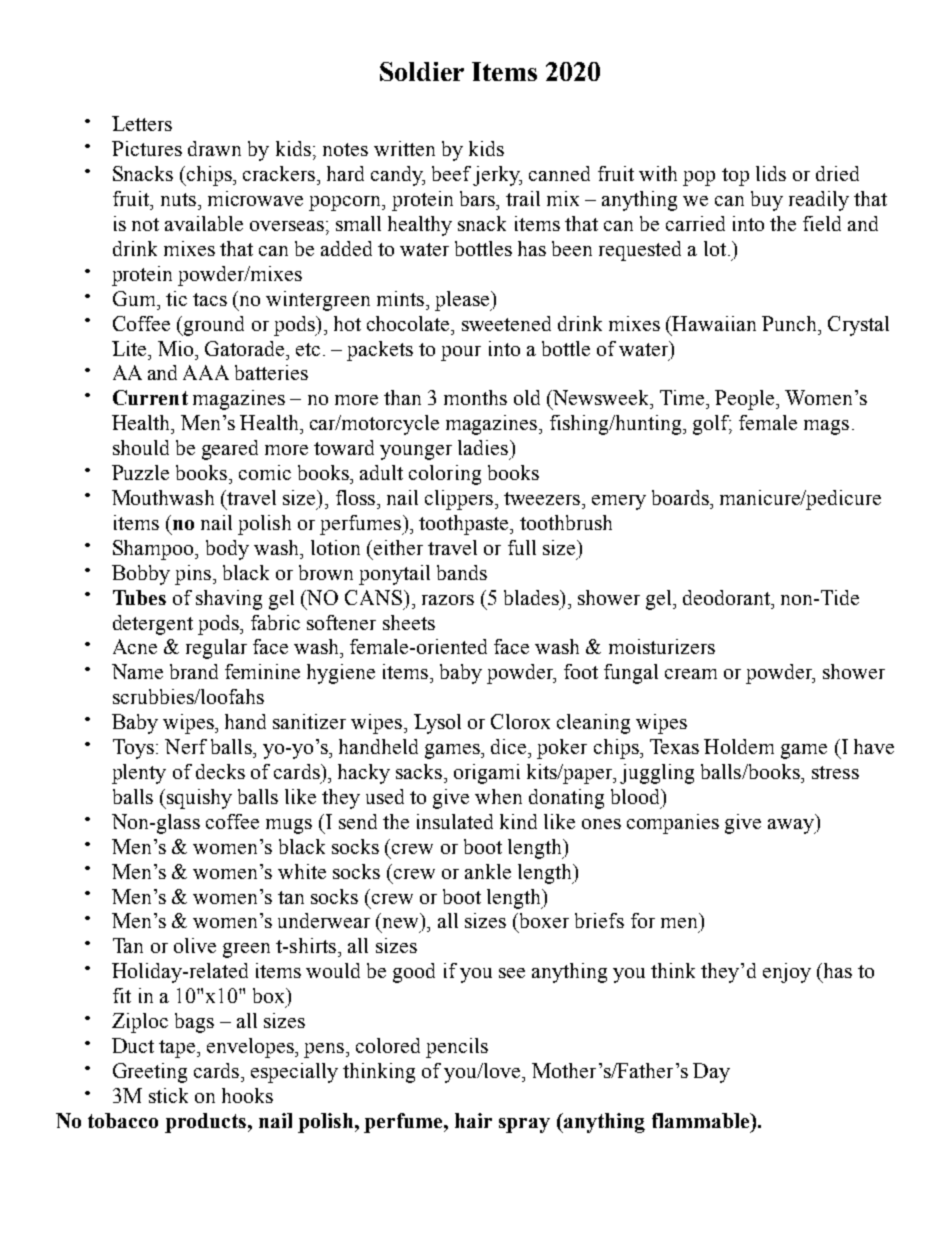  I want to click on Punch, so click(790, 323).
